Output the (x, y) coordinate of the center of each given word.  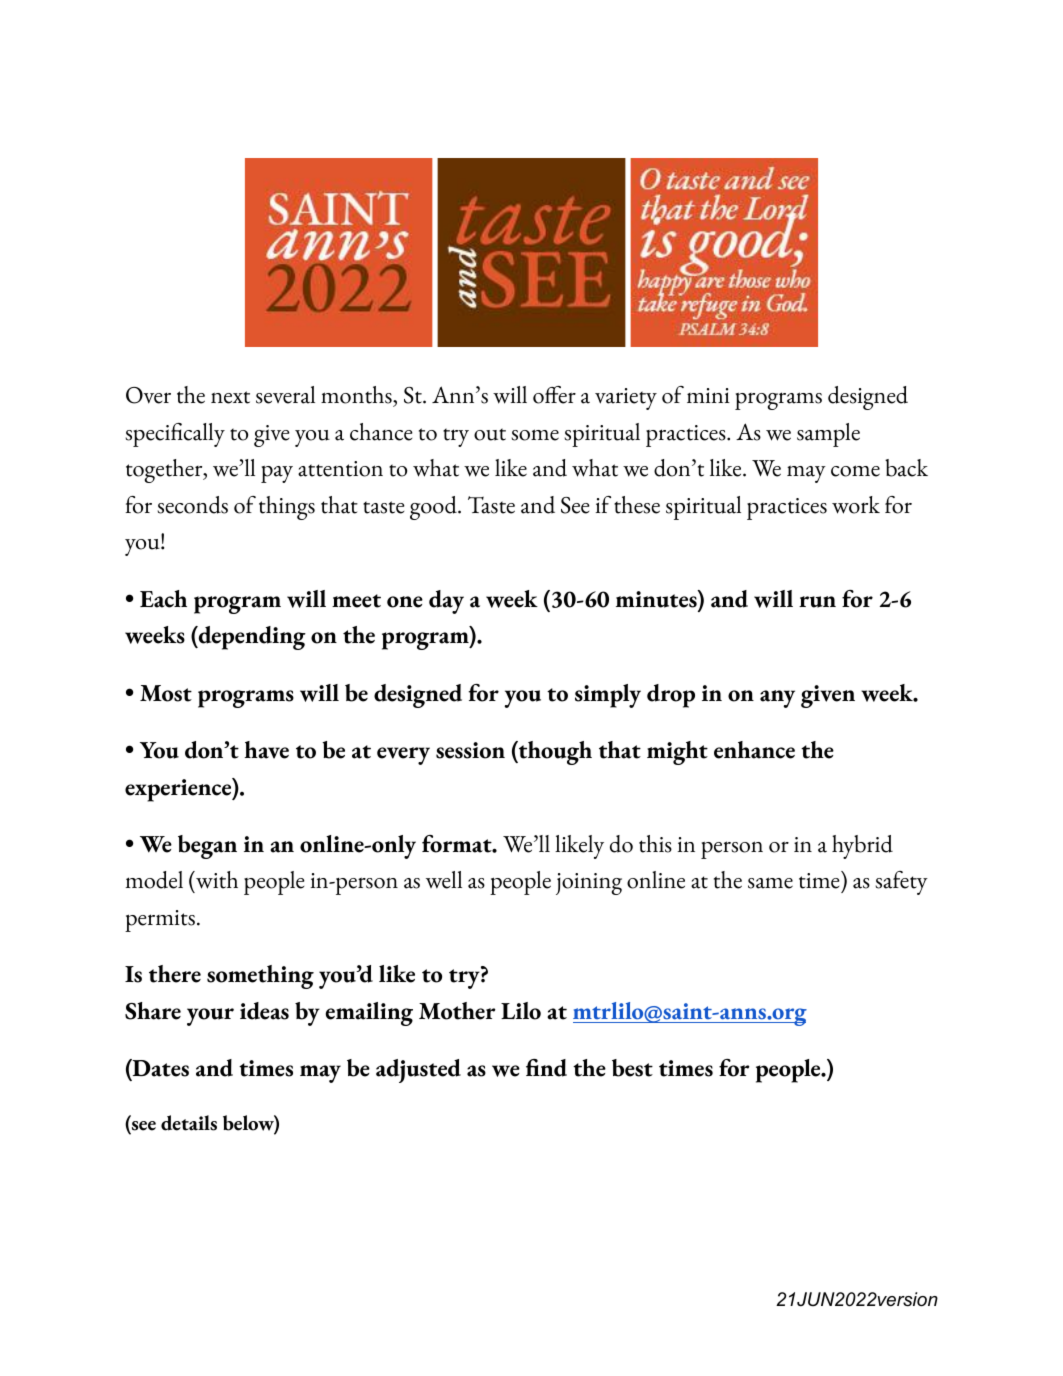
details (189, 1123)
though (554, 753)
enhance (754, 750)
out (490, 434)
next (230, 397)
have (267, 750)
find (546, 1068)
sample (828, 435)
